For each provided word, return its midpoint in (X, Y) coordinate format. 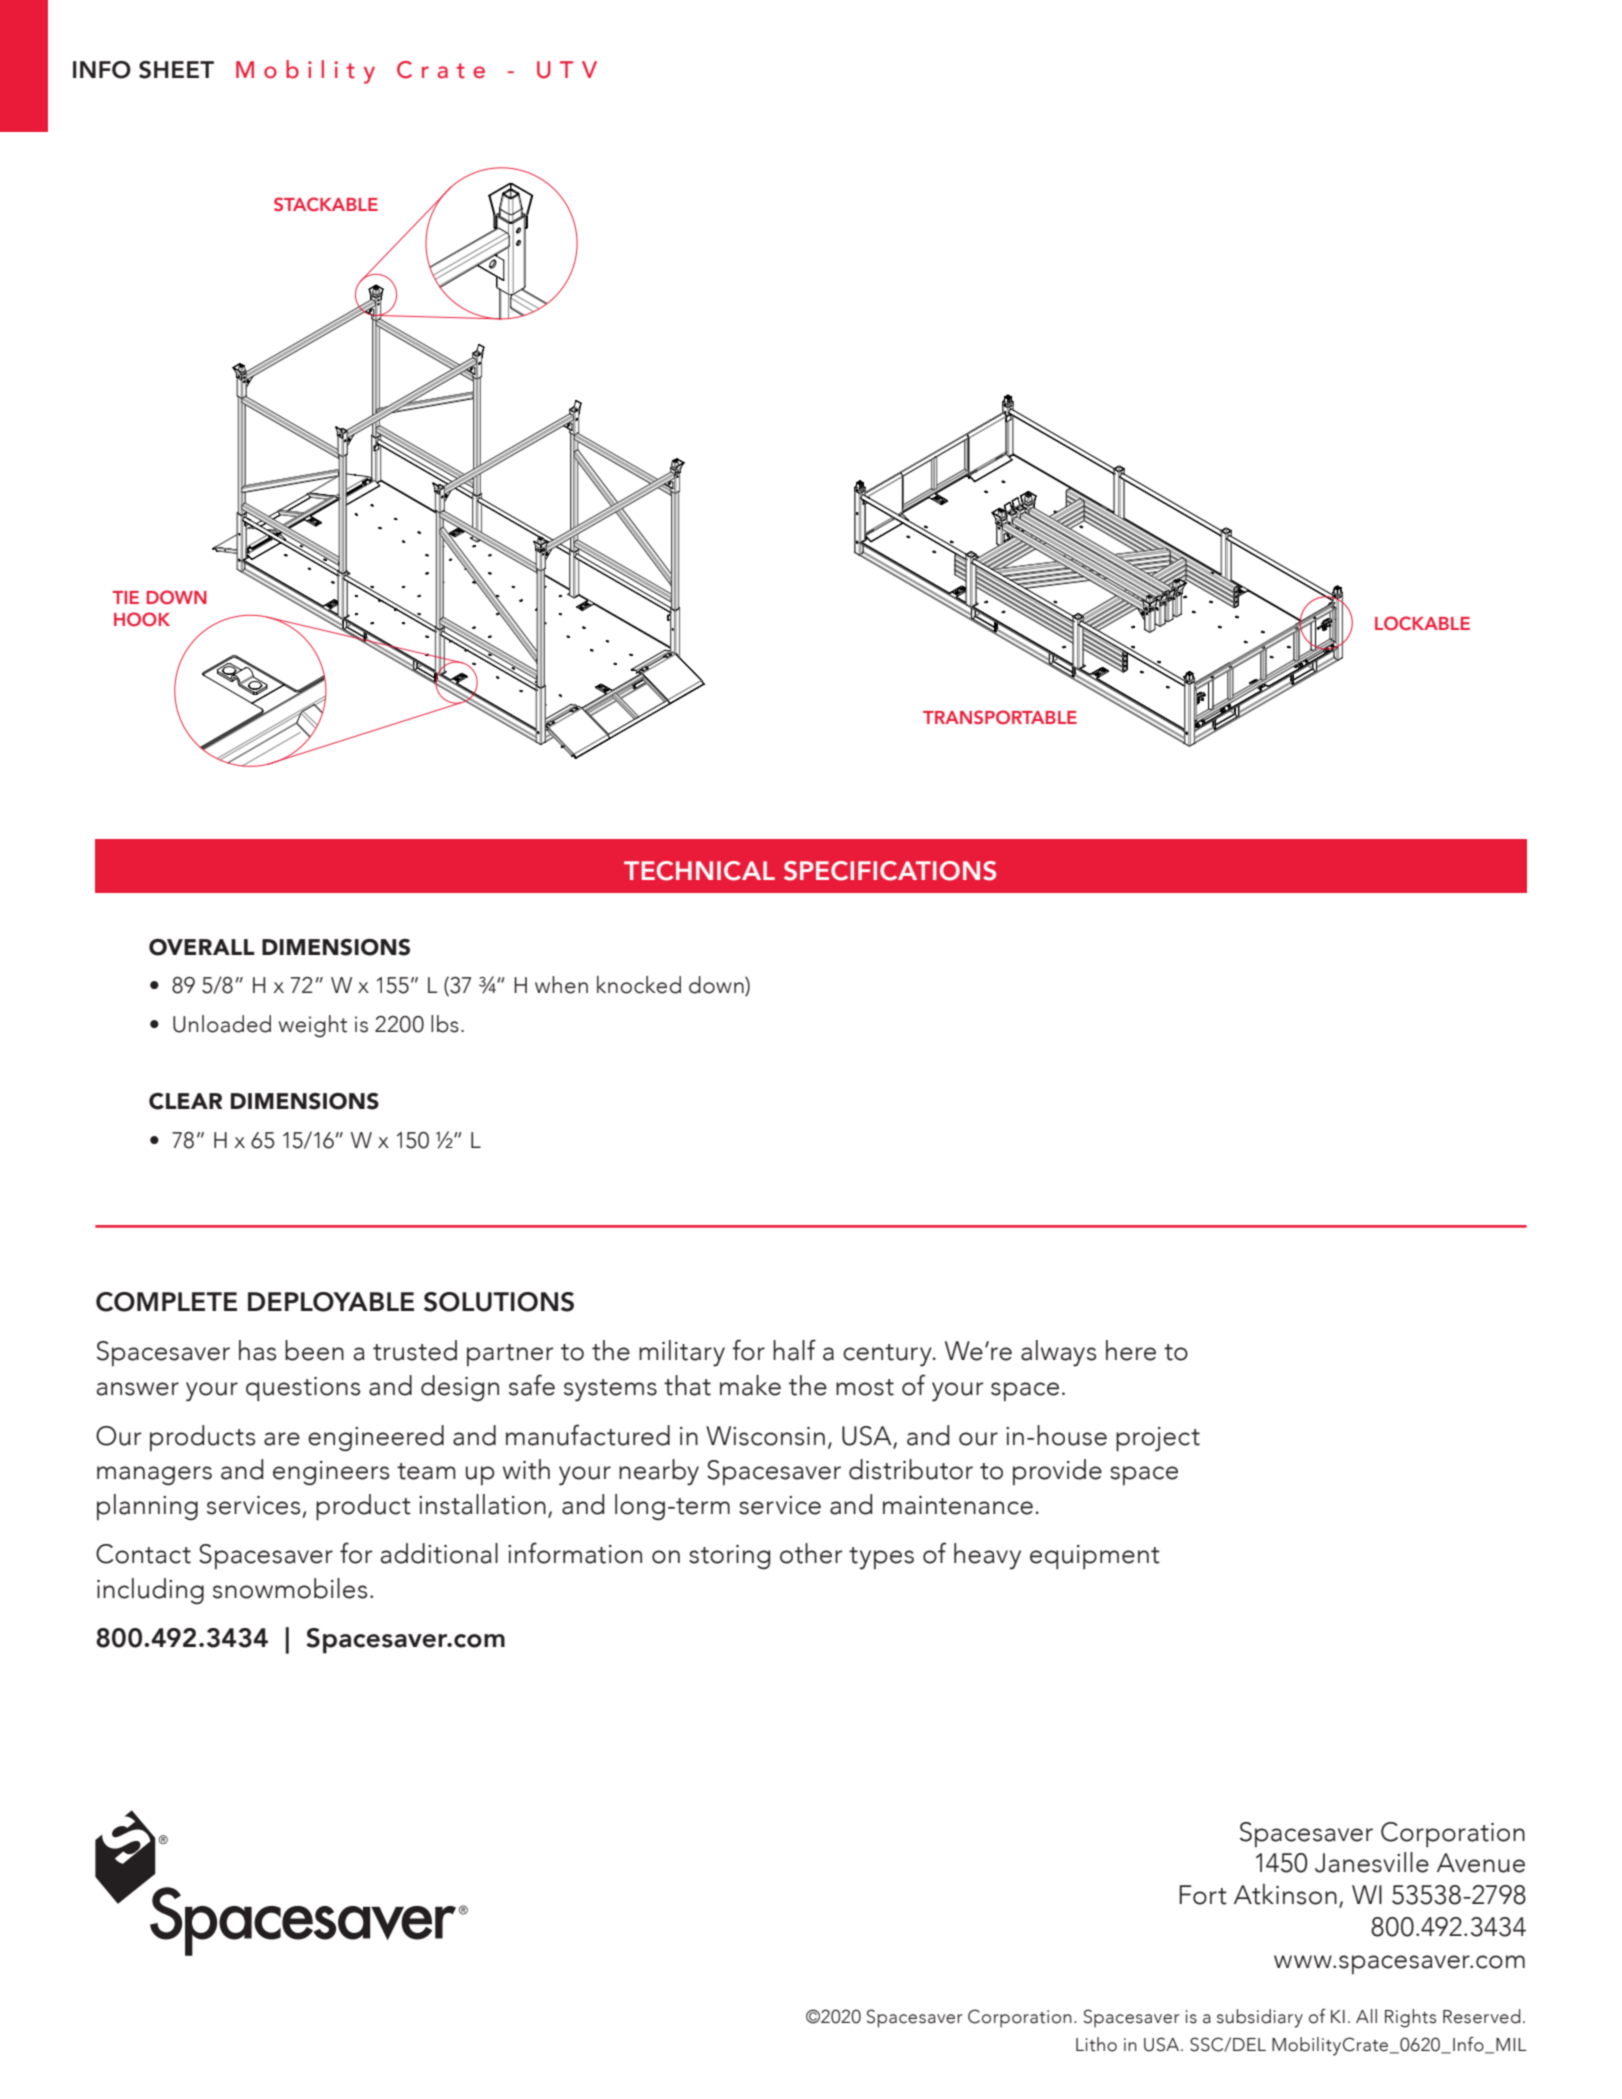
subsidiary (1260, 2018)
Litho (1096, 2044)
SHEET (176, 70)
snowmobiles (290, 1588)
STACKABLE (326, 204)
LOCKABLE (1422, 623)
